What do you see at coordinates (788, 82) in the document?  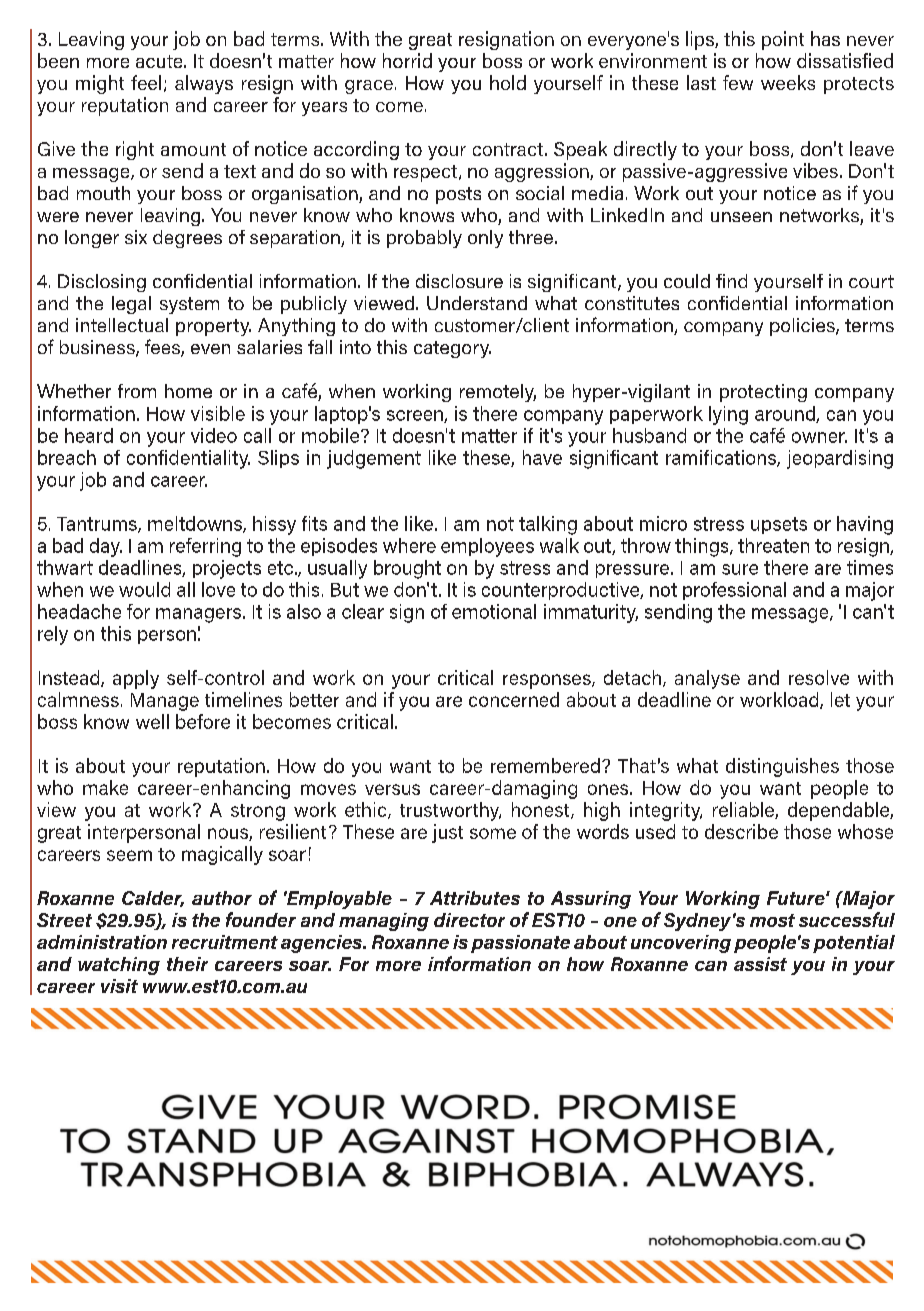 I see `weeks` at bounding box center [788, 82].
